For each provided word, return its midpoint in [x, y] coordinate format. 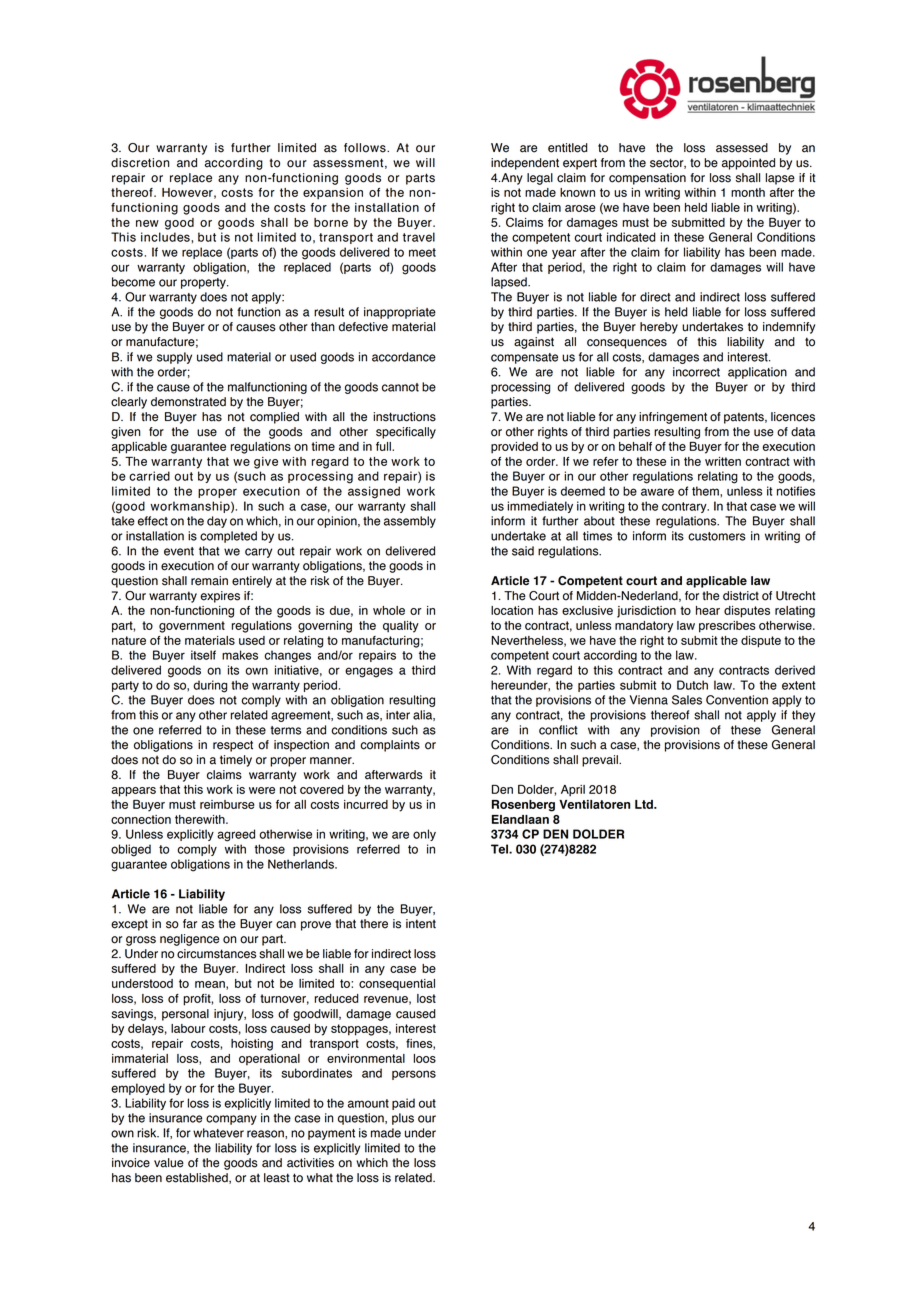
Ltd [645, 804]
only [424, 835]
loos [425, 1058]
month [748, 192]
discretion [140, 163]
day [217, 522]
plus [403, 1119]
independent [525, 164]
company [231, 1120]
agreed [236, 835]
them [706, 491]
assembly [410, 522]
